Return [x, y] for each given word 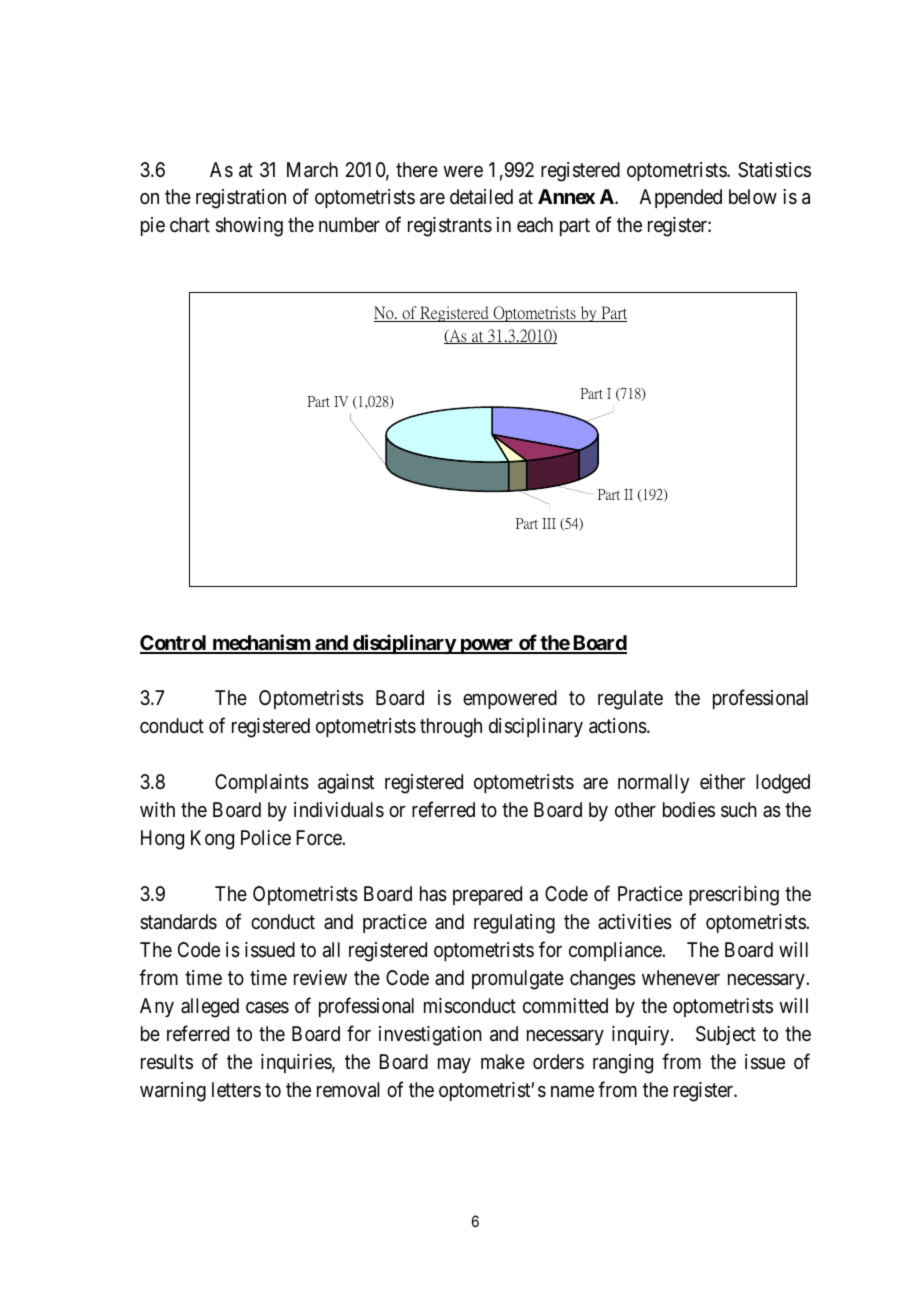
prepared [487, 895]
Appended [681, 198]
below [753, 196]
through [451, 728]
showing [249, 227]
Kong [212, 840]
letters [236, 1089]
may [454, 1065]
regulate [630, 700]
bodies [689, 809]
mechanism [261, 643]
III [549, 523]
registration [241, 199]
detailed [481, 196]
